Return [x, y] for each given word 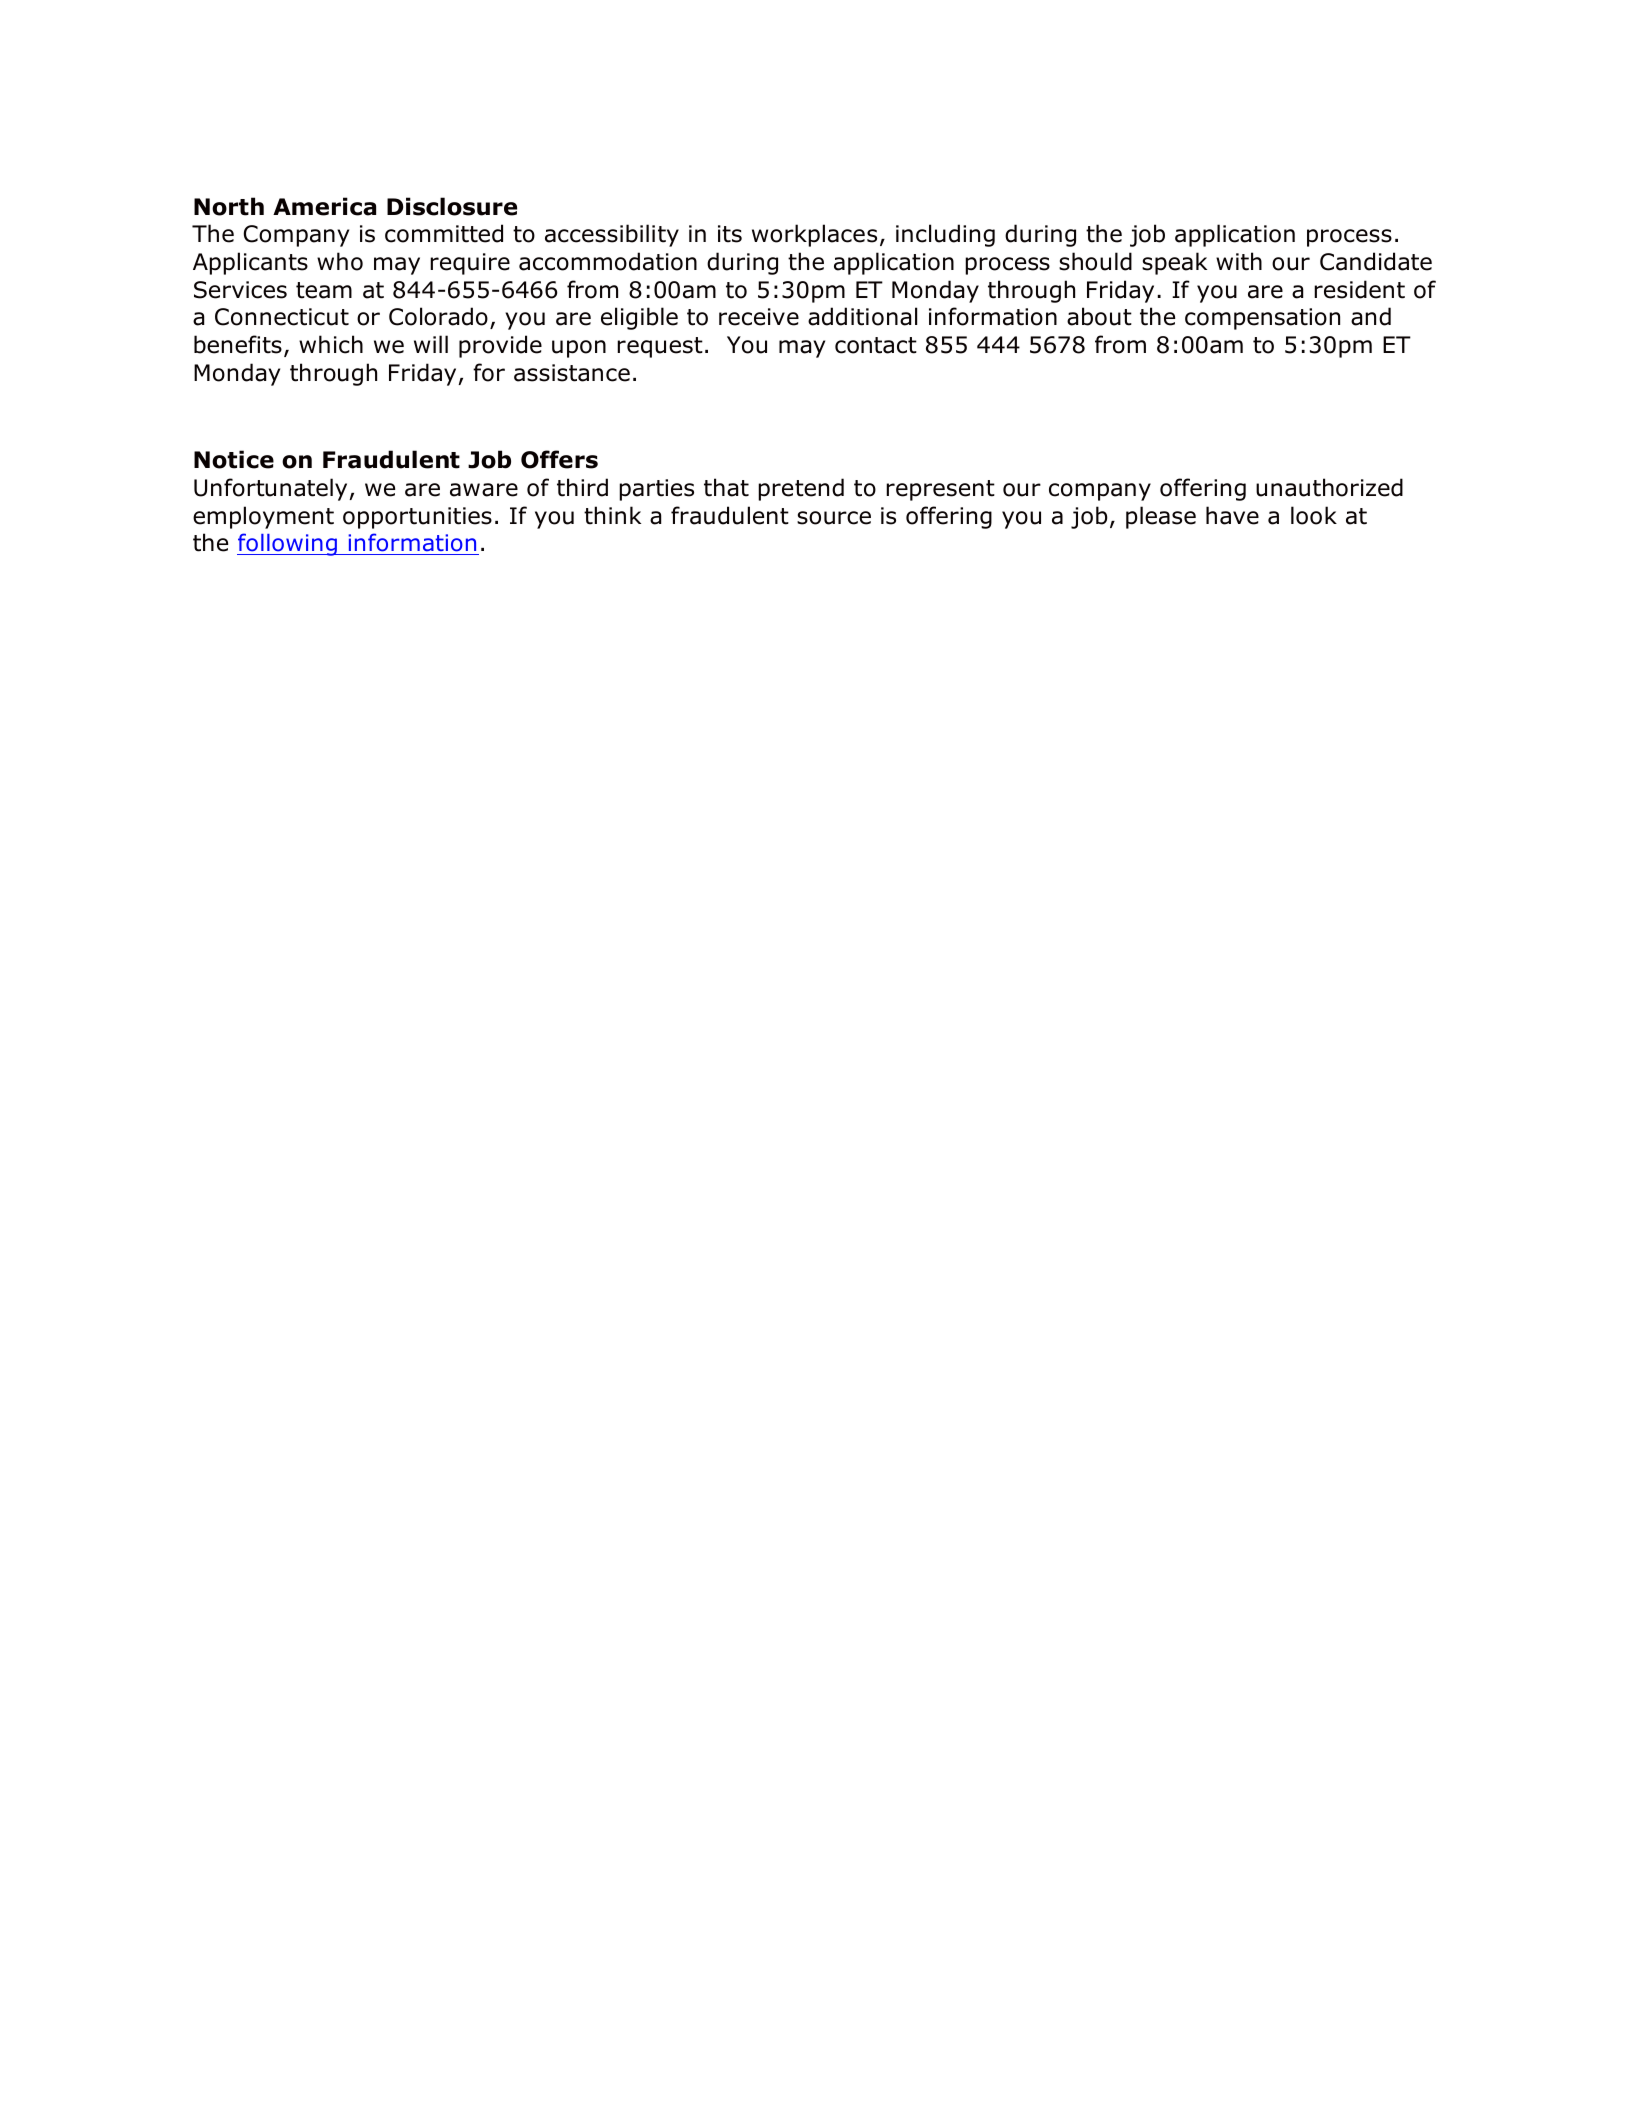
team [324, 290]
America [324, 206]
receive [759, 317]
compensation [1262, 319]
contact [876, 345]
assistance [572, 373]
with [1239, 261]
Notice [234, 459]
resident [1359, 289]
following [288, 544]
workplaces [814, 235]
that [726, 487]
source [834, 518]
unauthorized [1329, 487]
